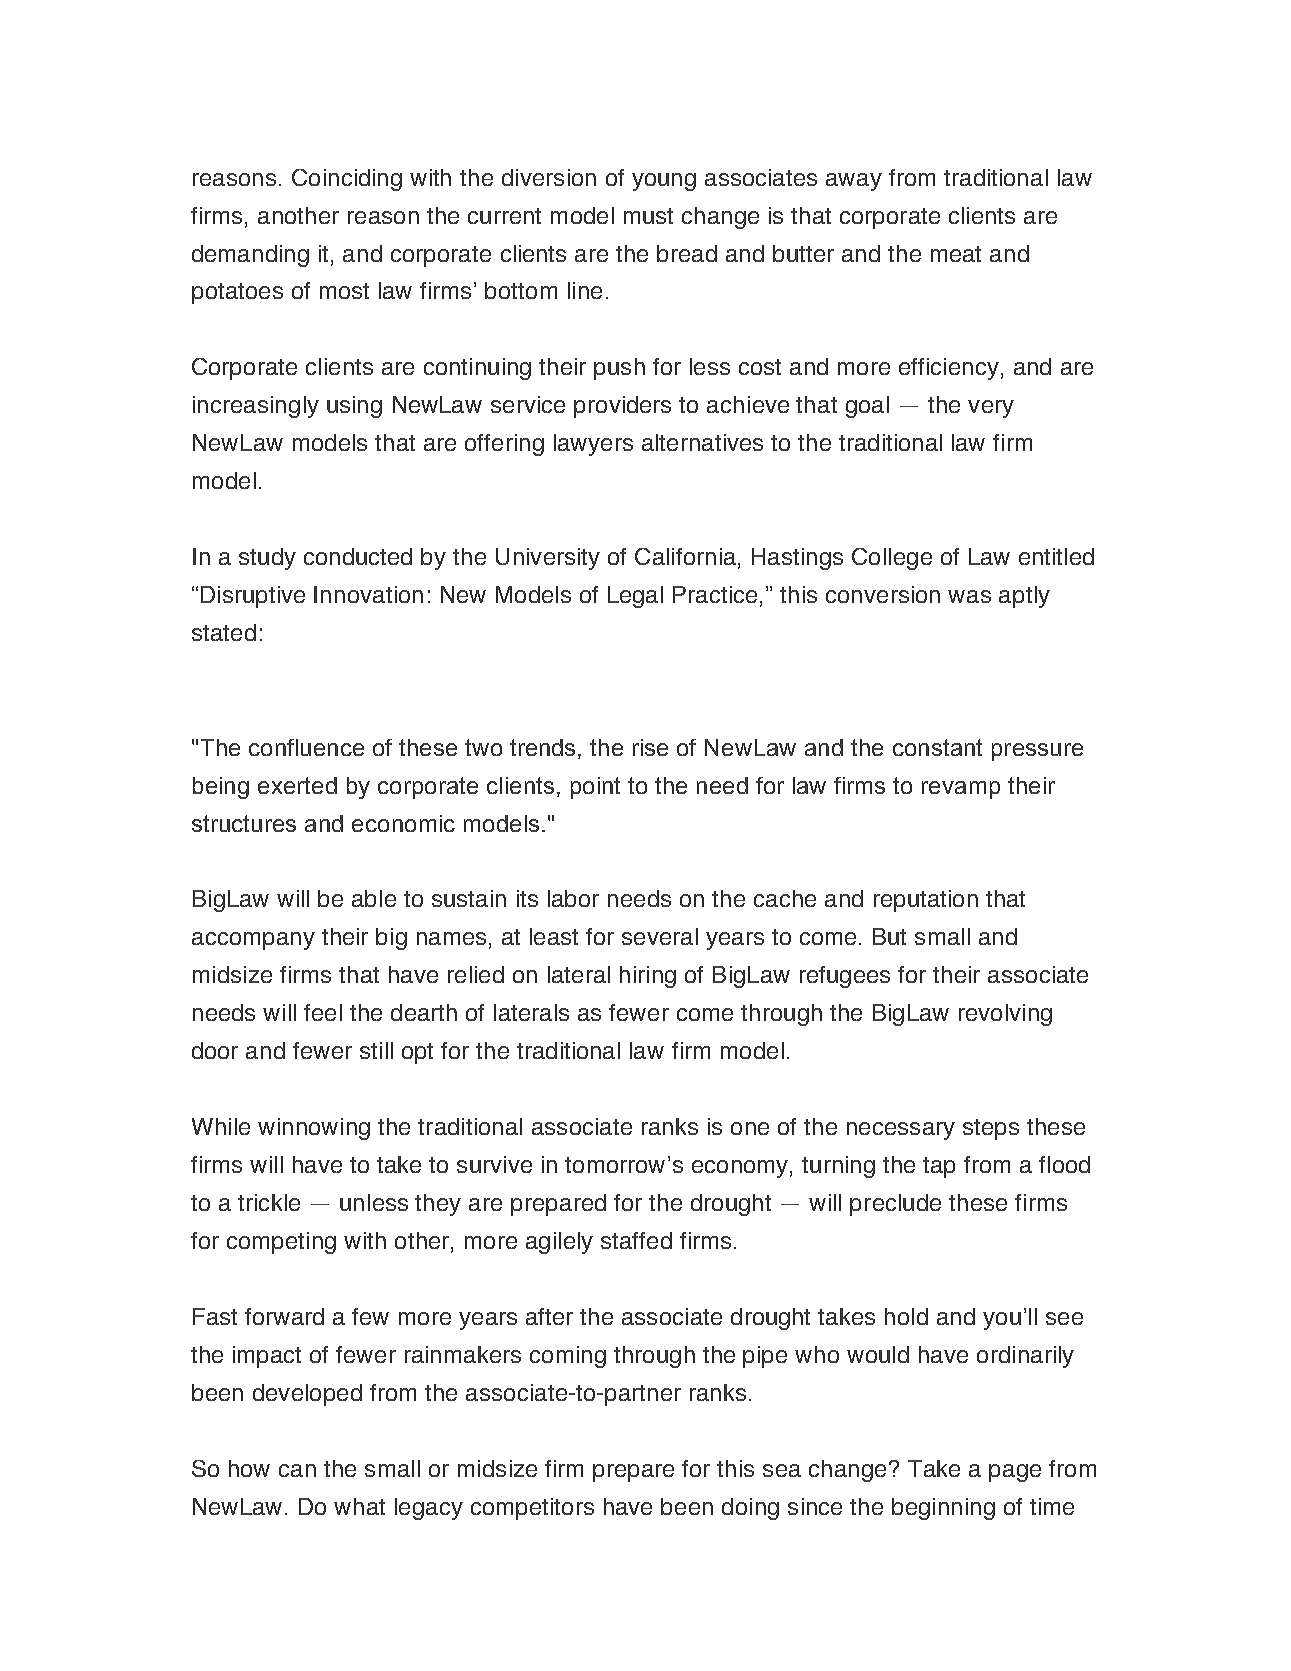  What do you see at coordinates (358, 556) in the screenshot?
I see `conducted` at bounding box center [358, 556].
